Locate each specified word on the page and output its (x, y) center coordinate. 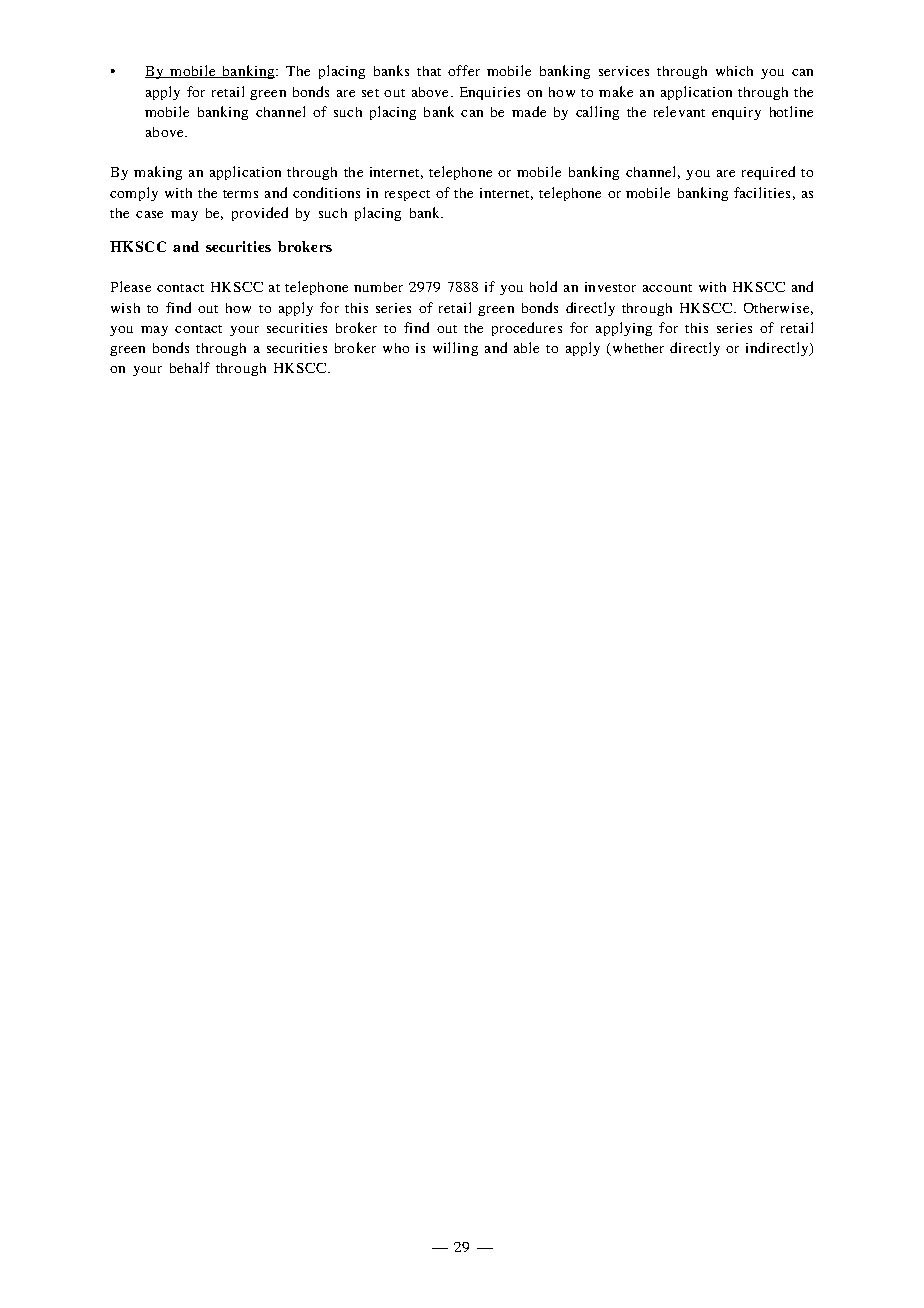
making (158, 173)
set (370, 93)
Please (131, 286)
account (667, 288)
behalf (190, 367)
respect (407, 195)
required (768, 173)
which (734, 71)
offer (464, 70)
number (378, 287)
